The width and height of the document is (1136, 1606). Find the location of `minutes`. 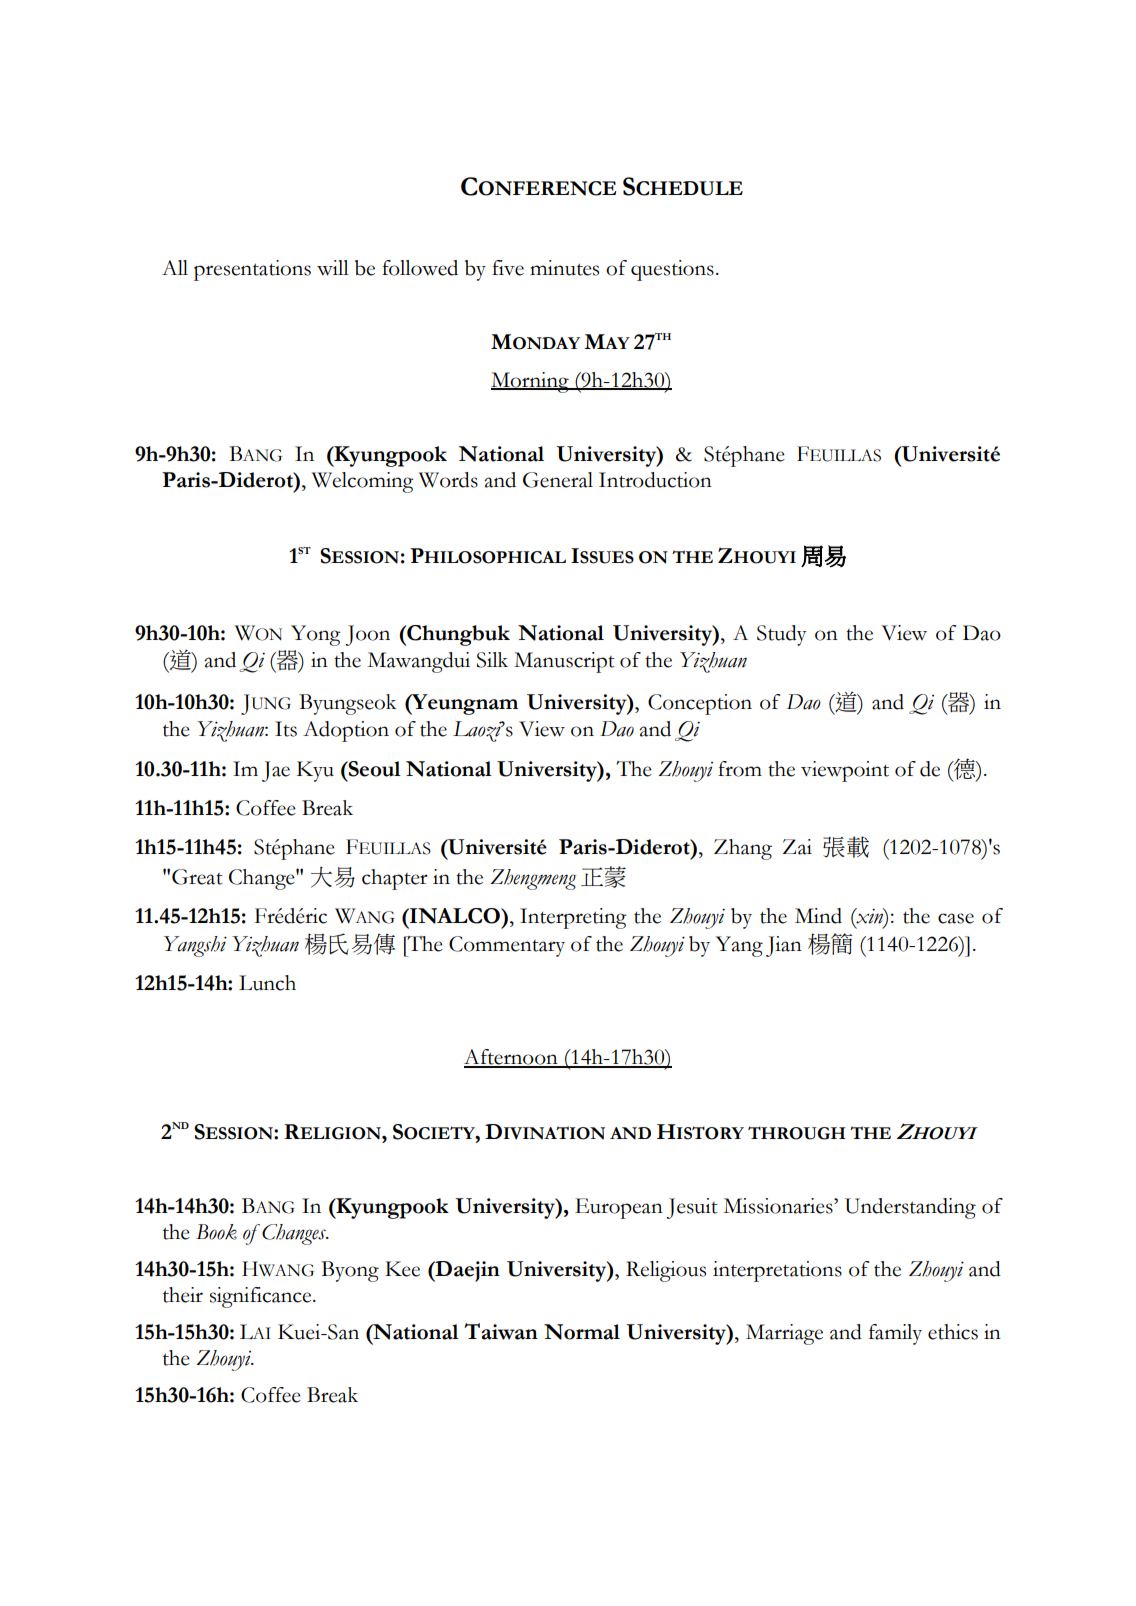

minutes is located at coordinates (564, 268).
